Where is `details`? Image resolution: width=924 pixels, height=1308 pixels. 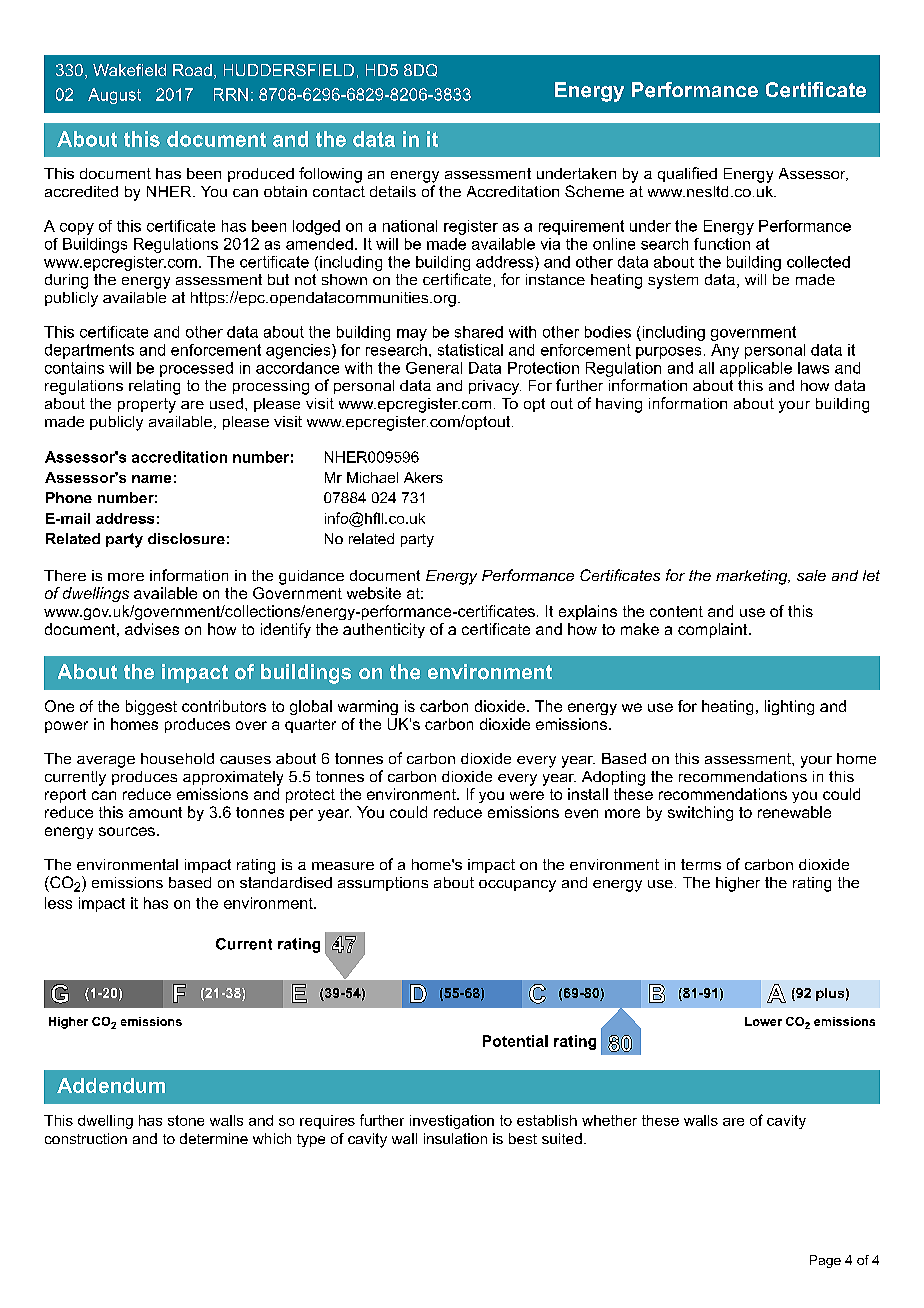
details is located at coordinates (393, 191).
